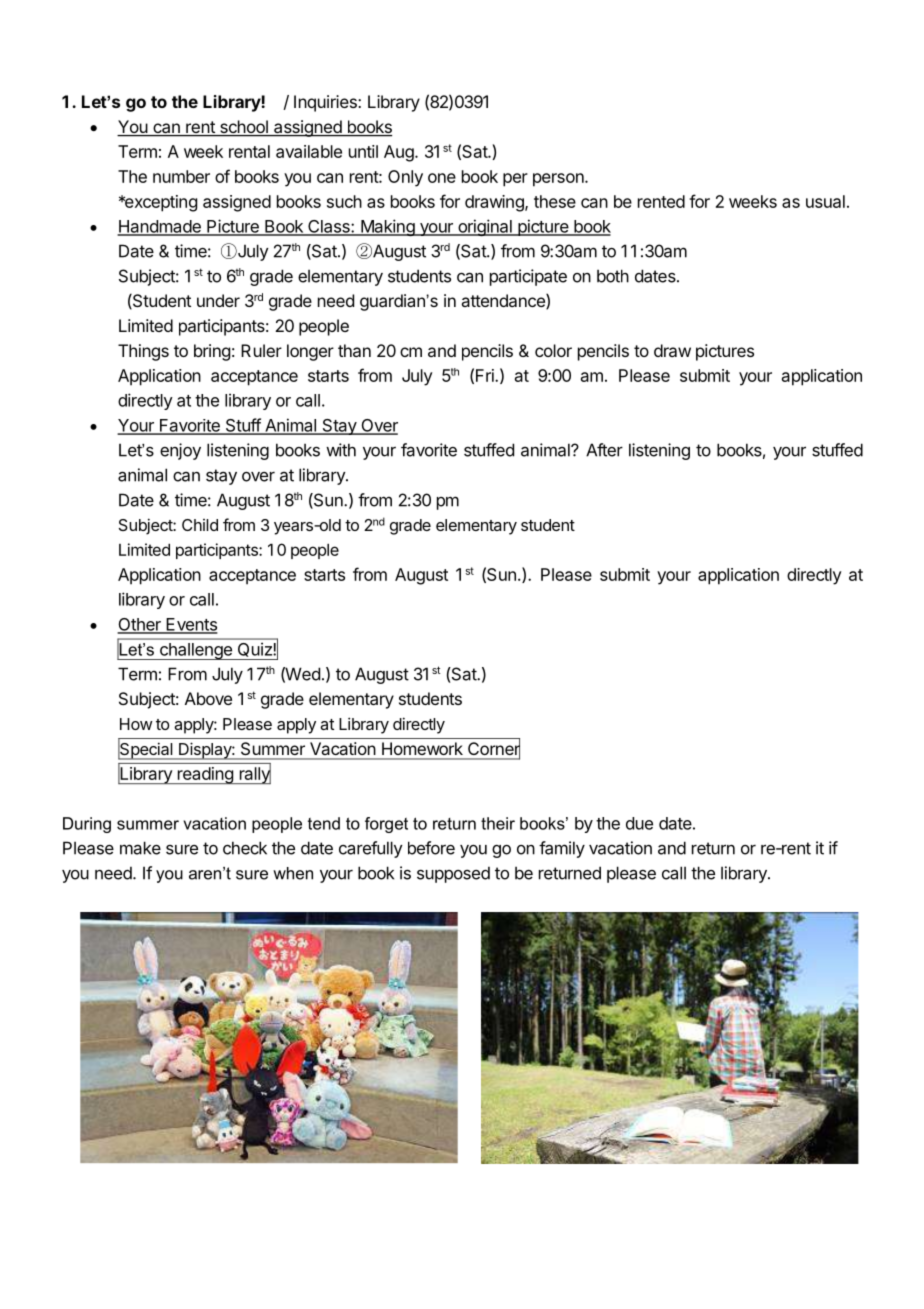  Describe the element at coordinates (639, 823) in the screenshot. I see `due` at that location.
